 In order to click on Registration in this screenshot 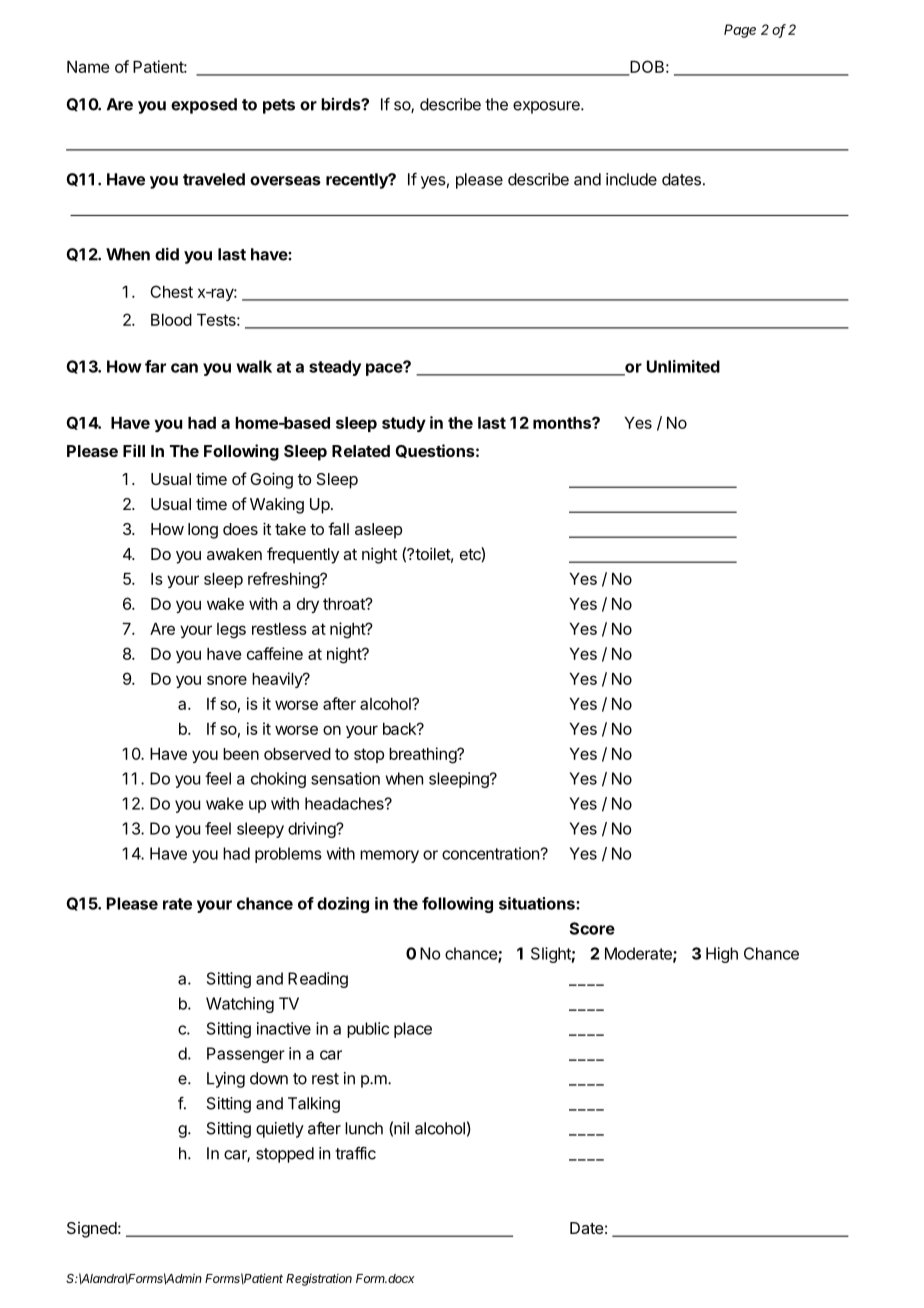, I will do `click(319, 1280)`.
